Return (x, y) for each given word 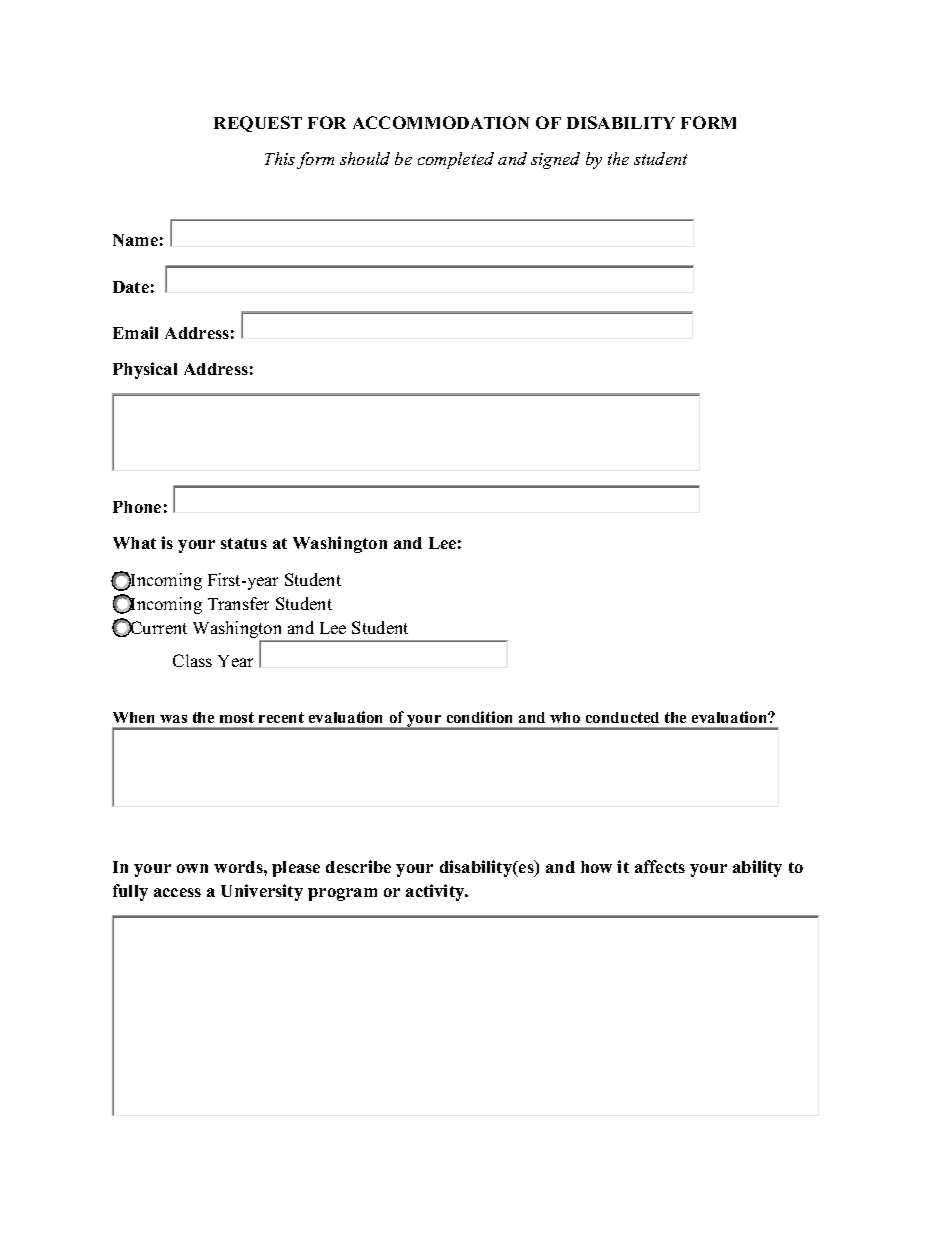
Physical (145, 370)
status (244, 543)
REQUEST (258, 124)
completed (456, 160)
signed (555, 160)
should (365, 158)
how (596, 867)
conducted (622, 717)
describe (358, 866)
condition (479, 717)
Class (192, 660)
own (192, 868)
